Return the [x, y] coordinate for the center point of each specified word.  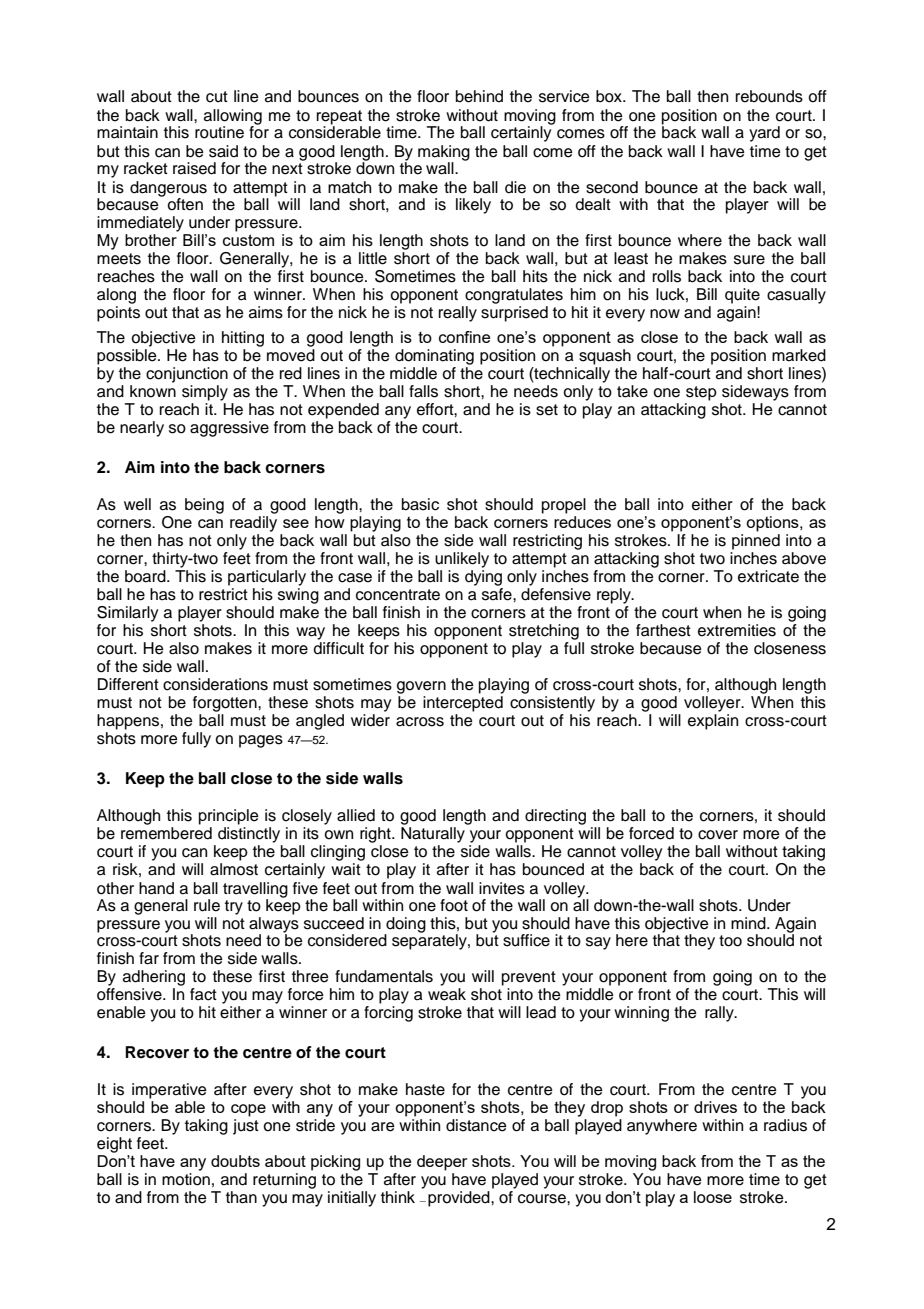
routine [219, 132]
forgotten [226, 704]
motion [186, 1179]
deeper [442, 1163]
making [444, 154]
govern [421, 687]
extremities [737, 630]
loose [713, 1197]
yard [764, 134]
